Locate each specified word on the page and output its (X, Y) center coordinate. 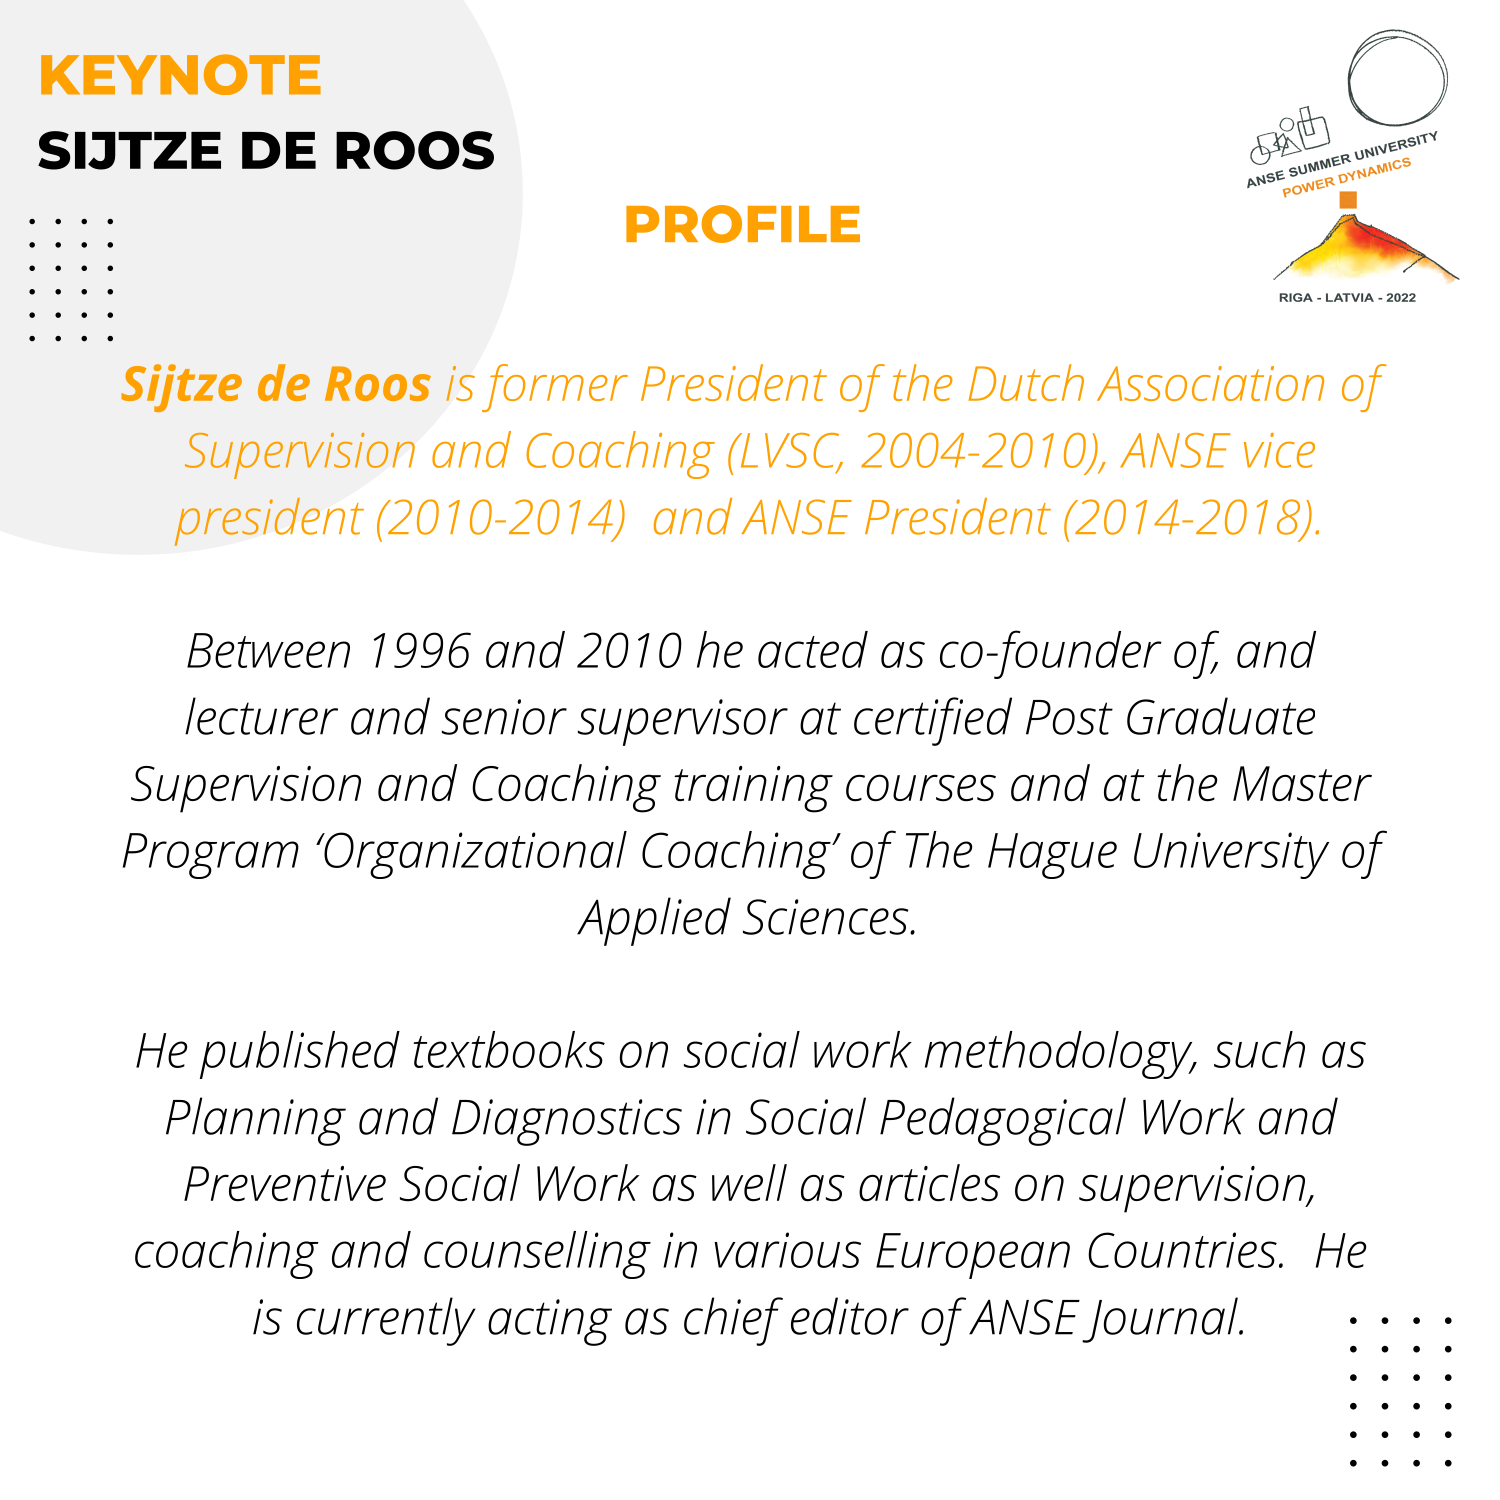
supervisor (683, 722)
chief (733, 1321)
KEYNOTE (181, 74)
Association (1210, 383)
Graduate (1221, 716)
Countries (1182, 1250)
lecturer (261, 716)
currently (386, 1321)
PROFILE (743, 224)
